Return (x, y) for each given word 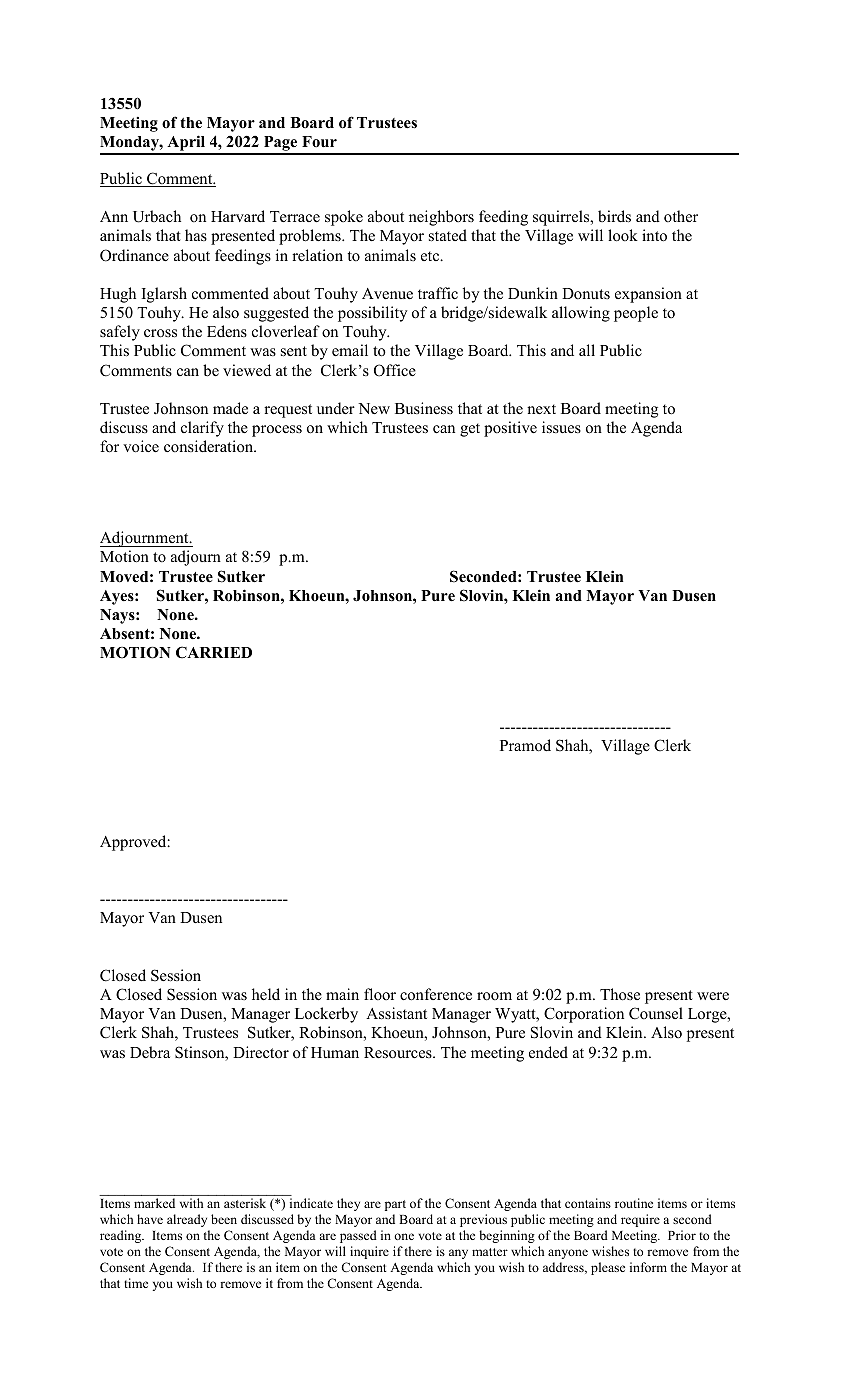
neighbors (441, 218)
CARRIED (214, 652)
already (187, 1220)
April (186, 144)
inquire (369, 1252)
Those (620, 994)
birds (614, 216)
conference (436, 994)
